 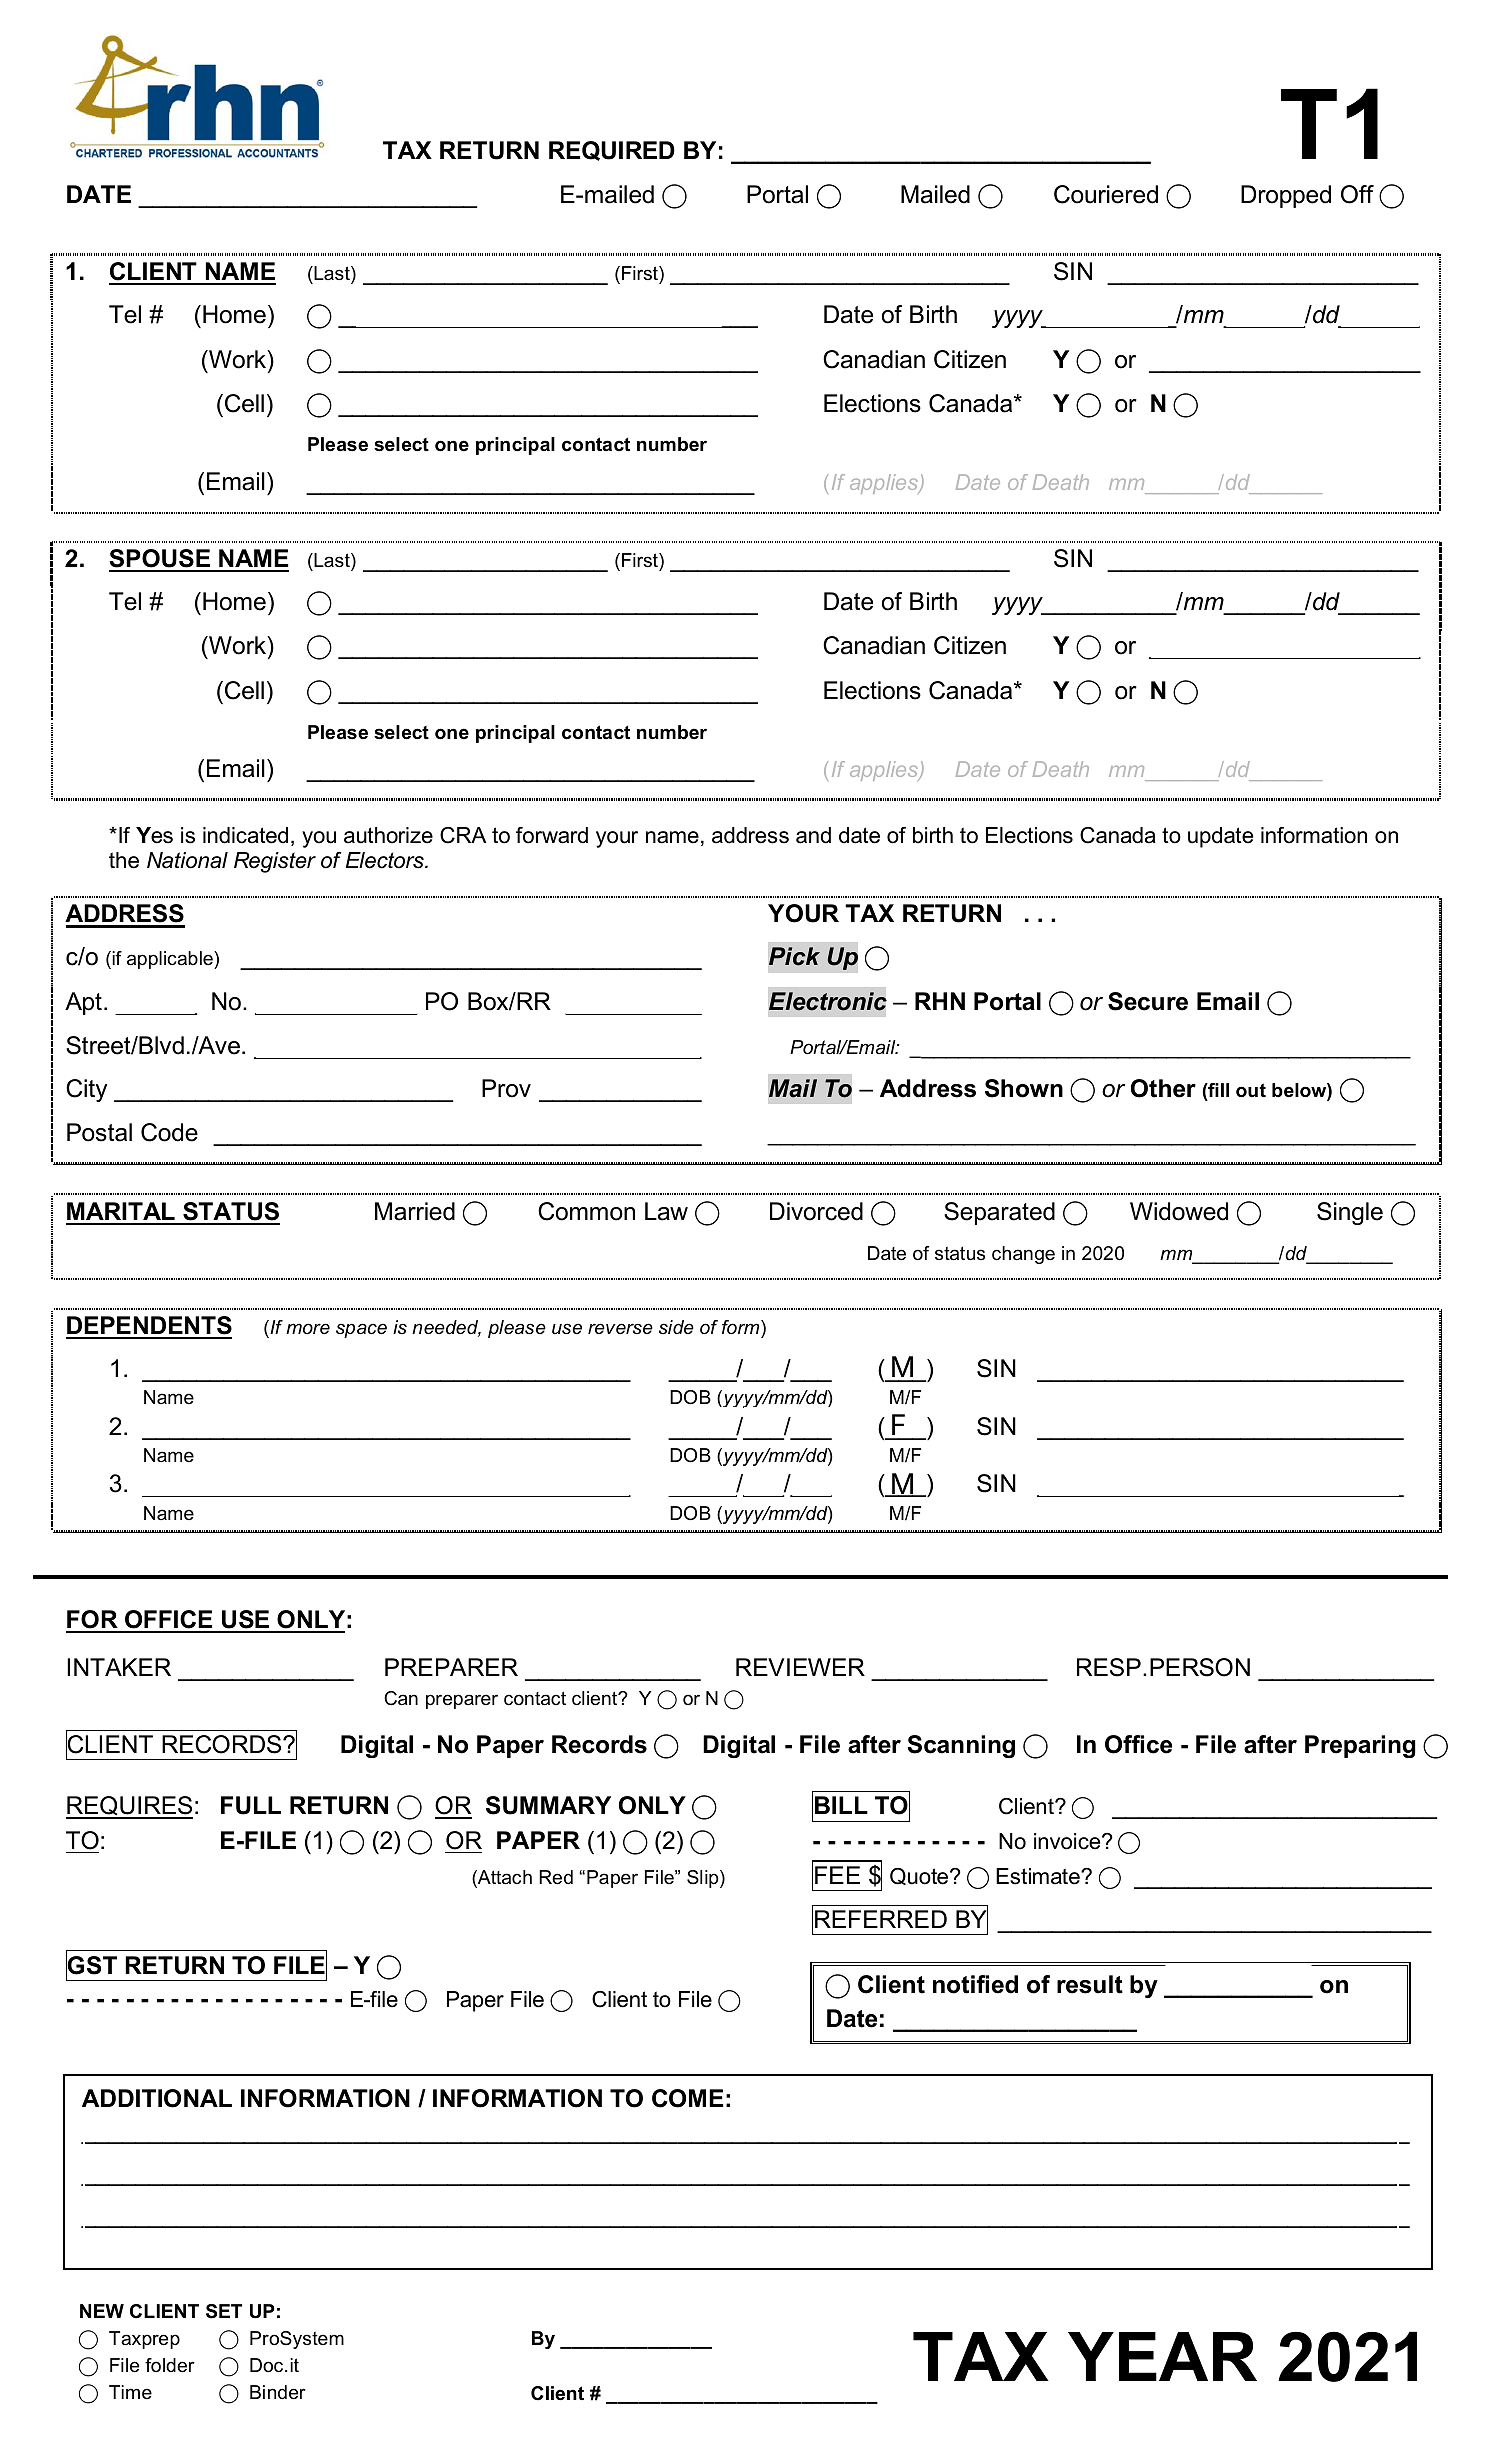 What do you see at coordinates (1090, 1984) in the image?
I see `result` at bounding box center [1090, 1984].
